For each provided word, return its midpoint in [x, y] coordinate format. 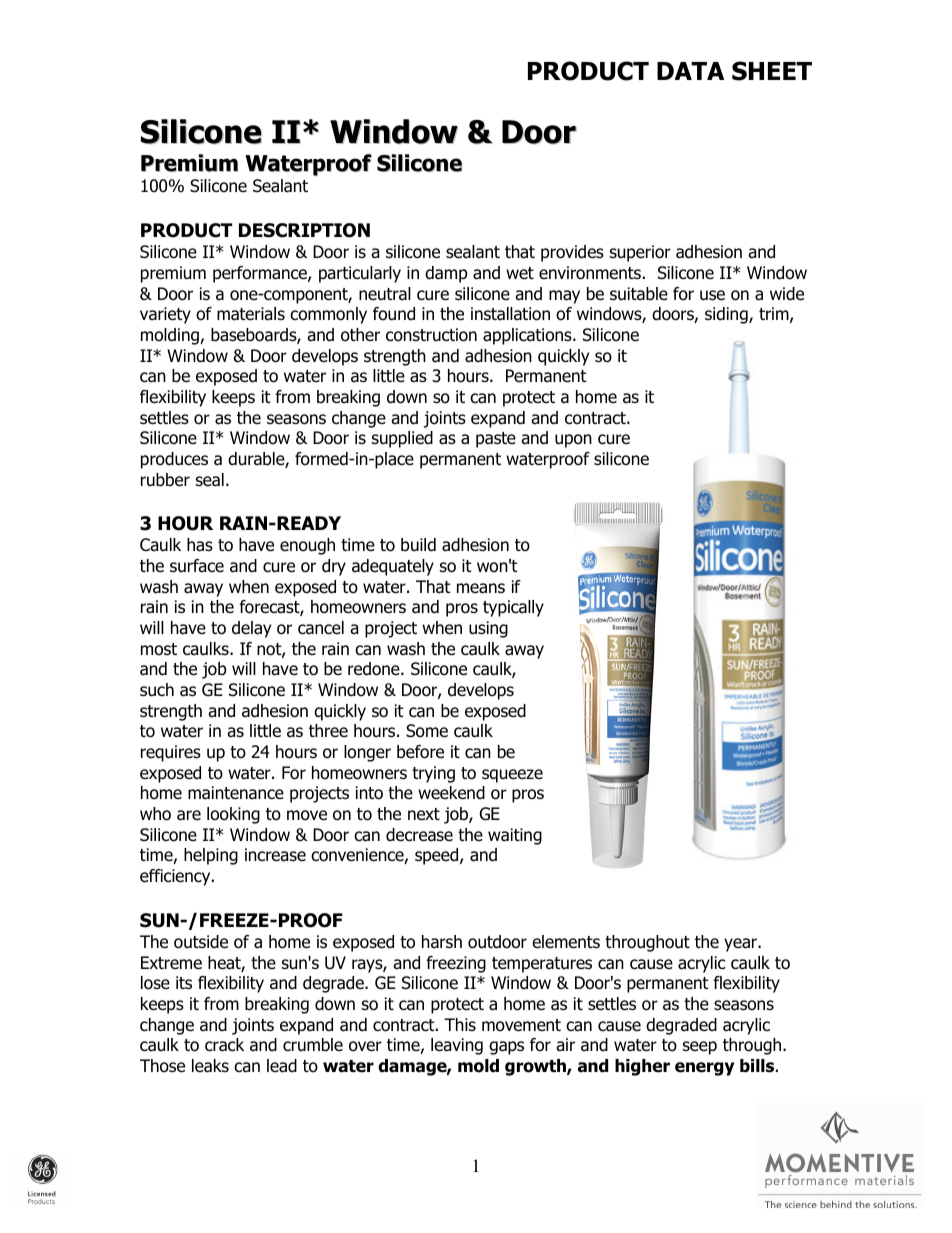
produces [174, 460]
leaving [457, 1046]
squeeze [512, 776]
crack [224, 1045]
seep [700, 1048]
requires [171, 753]
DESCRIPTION [304, 230]
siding [727, 315]
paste [496, 440]
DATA [690, 71]
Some [427, 731]
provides [572, 253]
